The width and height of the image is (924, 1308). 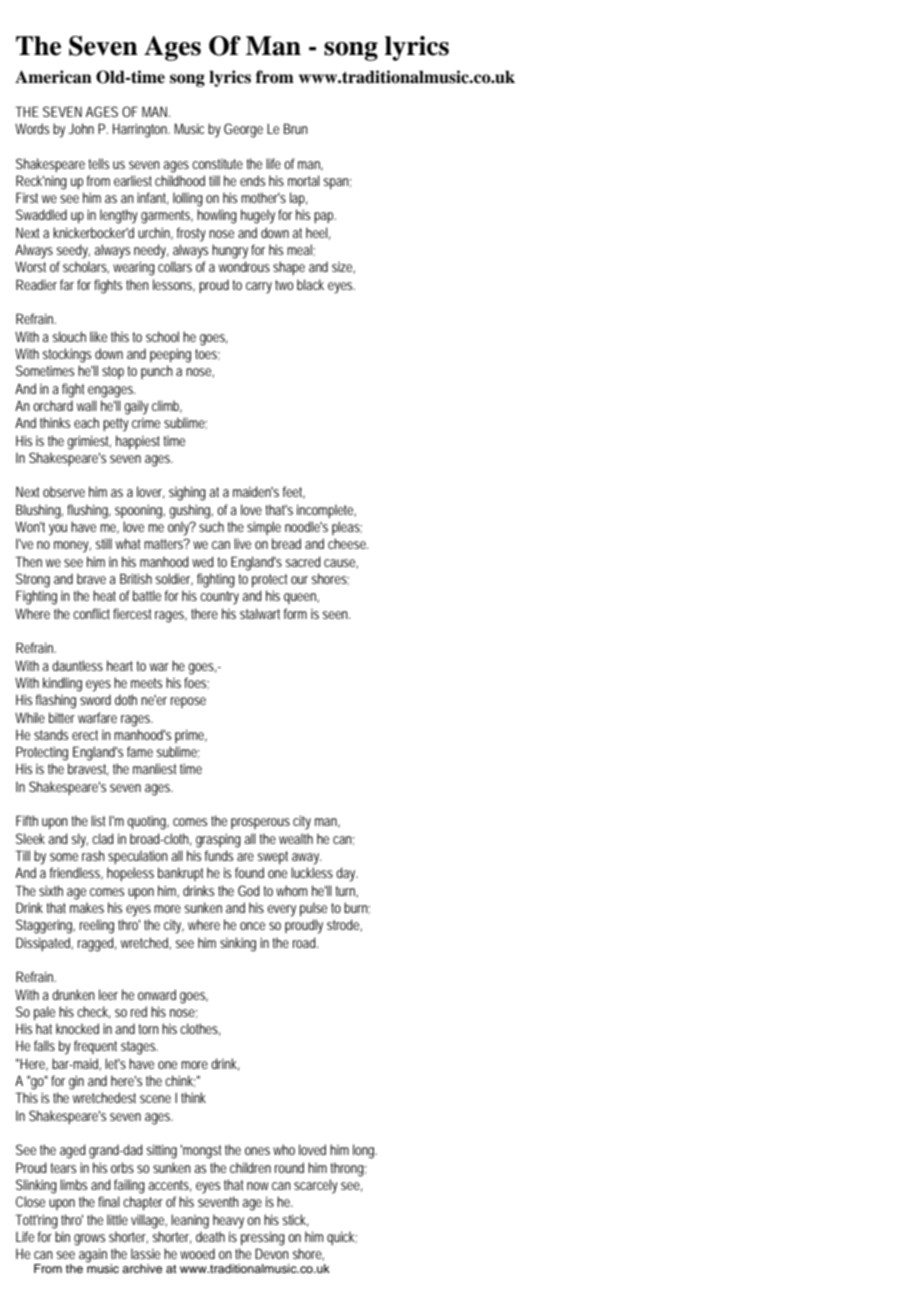 I want to click on Brun, so click(x=296, y=128).
